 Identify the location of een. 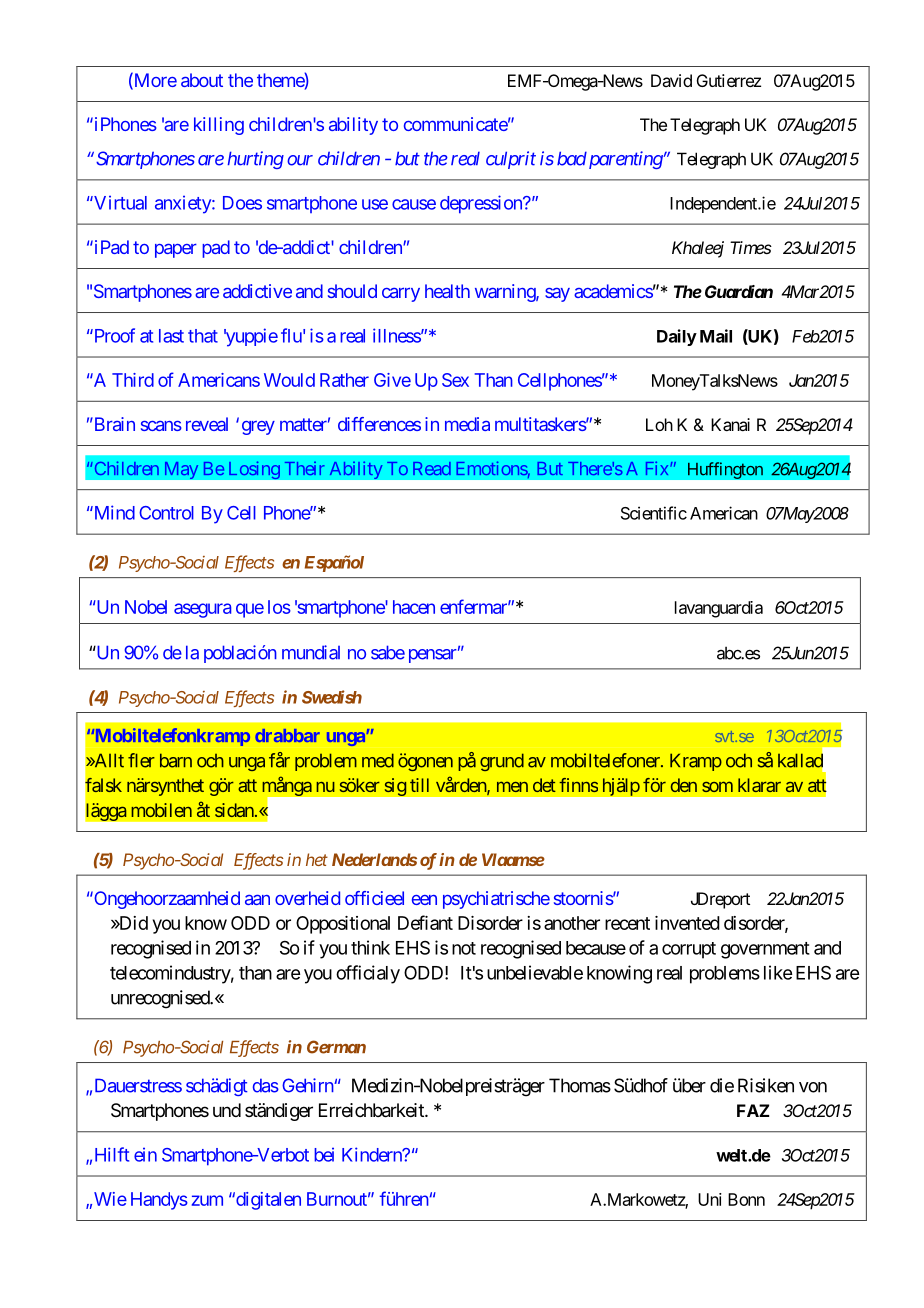
(424, 900).
